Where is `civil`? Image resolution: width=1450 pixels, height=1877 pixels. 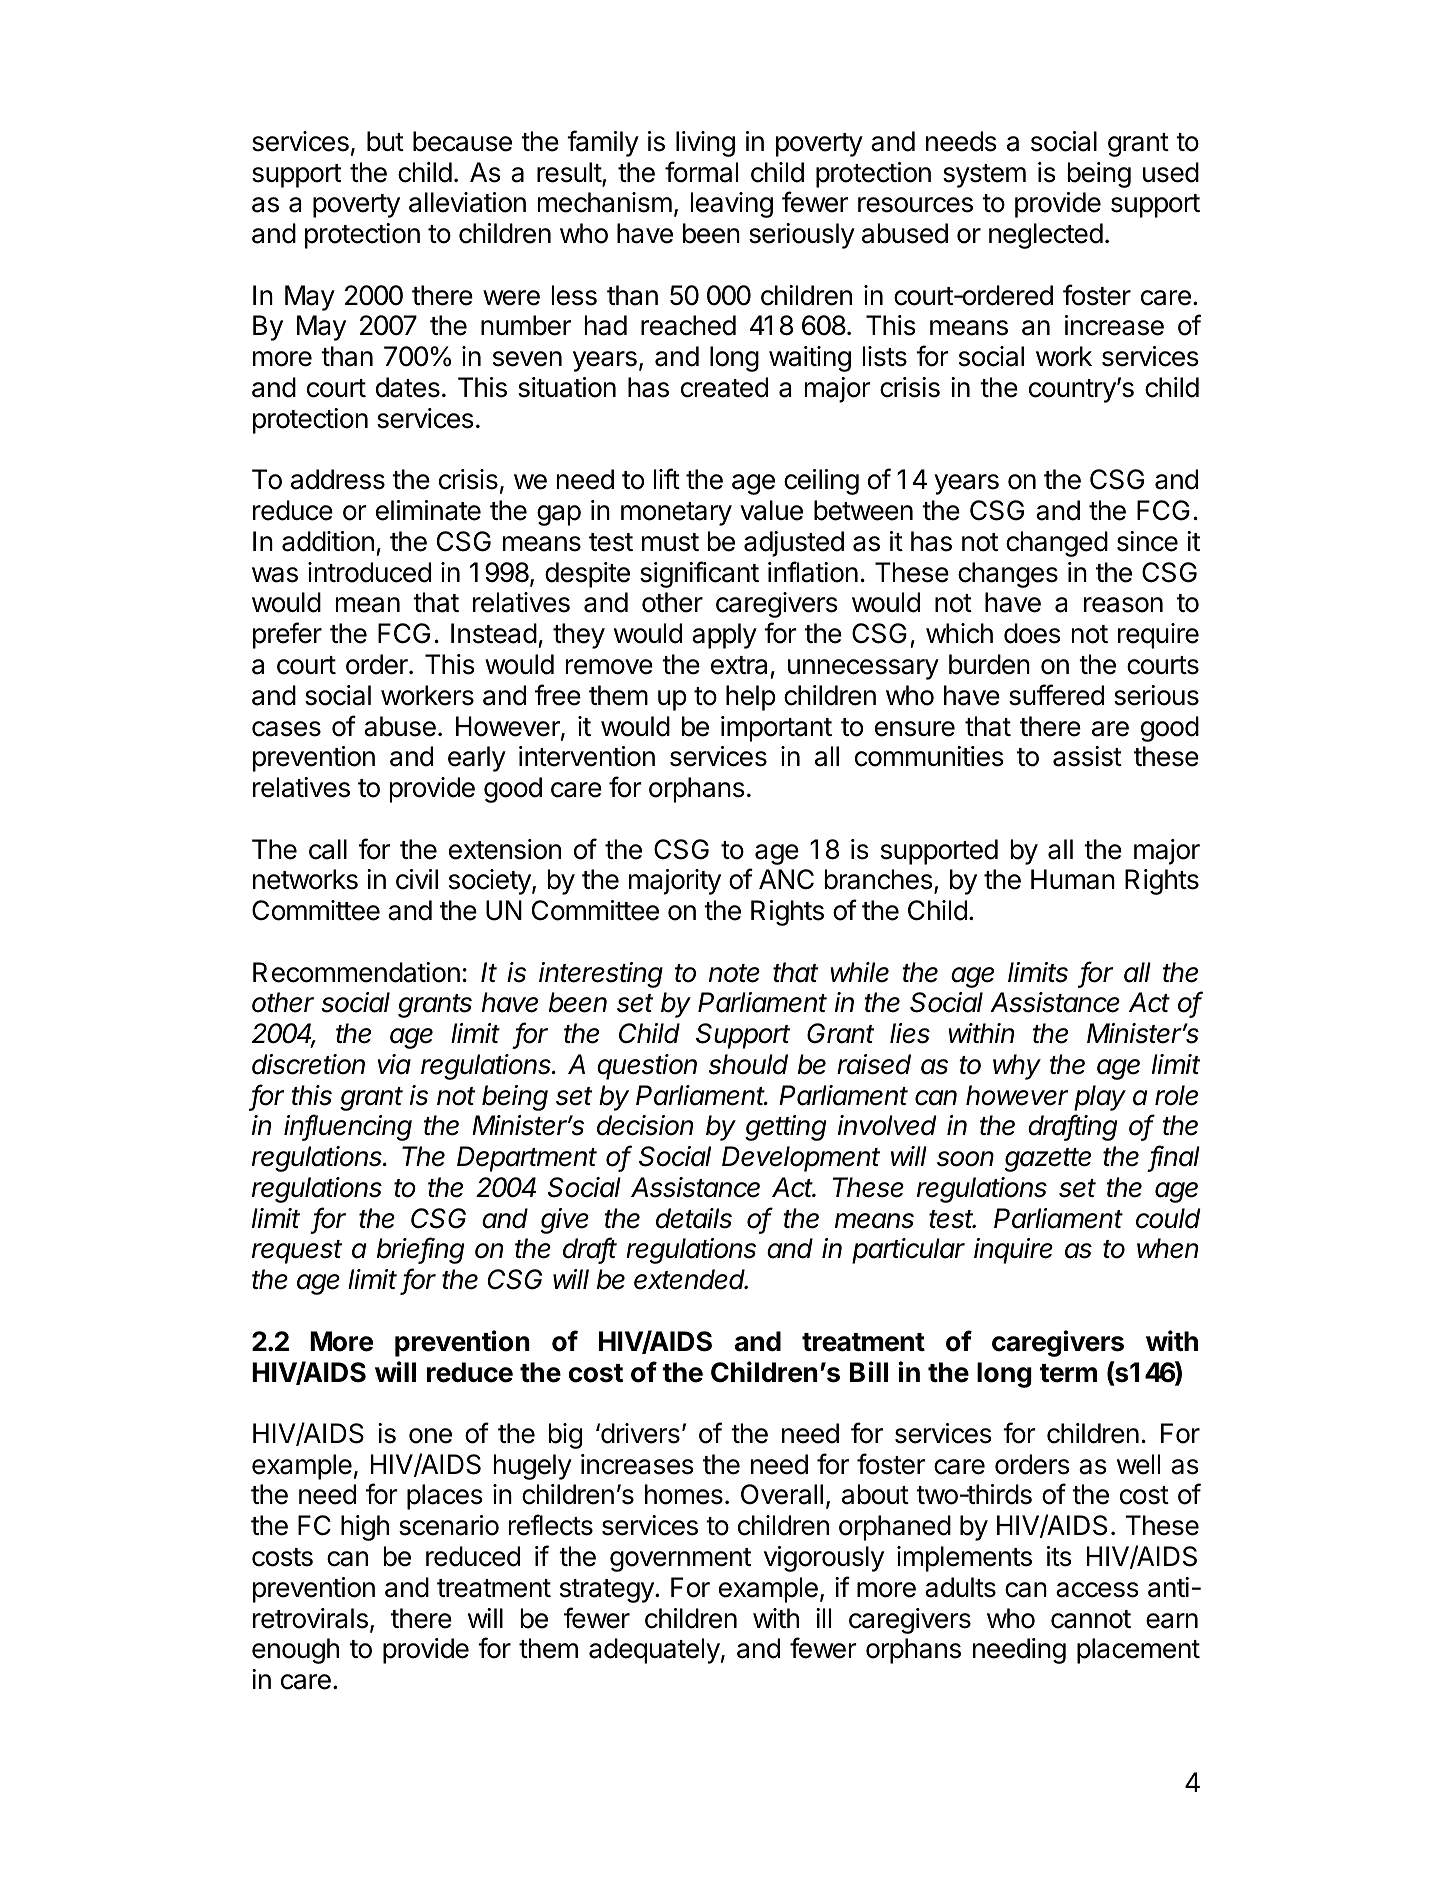
civil is located at coordinates (417, 879).
